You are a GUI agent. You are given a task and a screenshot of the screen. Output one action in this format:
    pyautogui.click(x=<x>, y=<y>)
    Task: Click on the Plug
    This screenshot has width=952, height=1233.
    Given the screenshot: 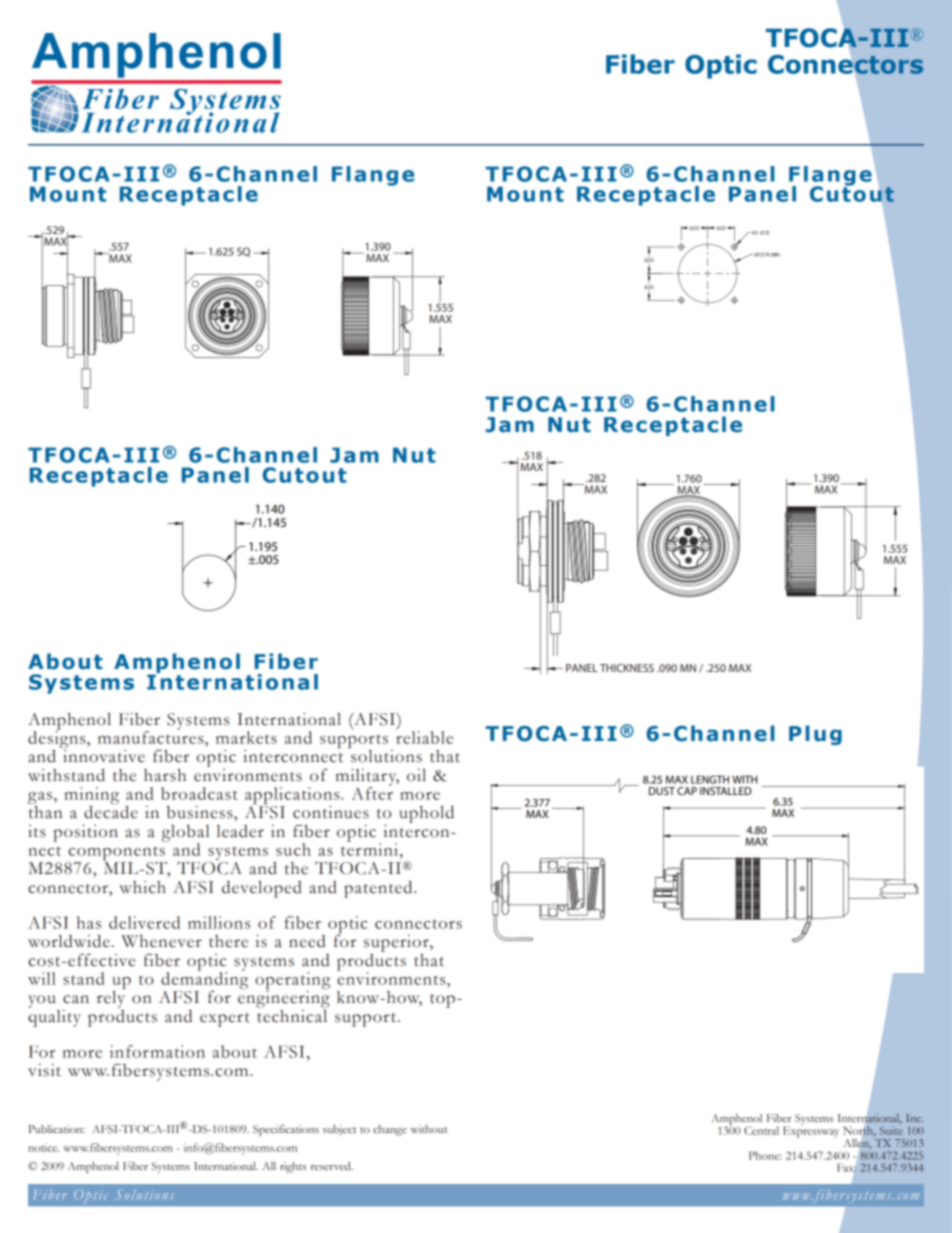 What is the action you would take?
    pyautogui.click(x=815, y=735)
